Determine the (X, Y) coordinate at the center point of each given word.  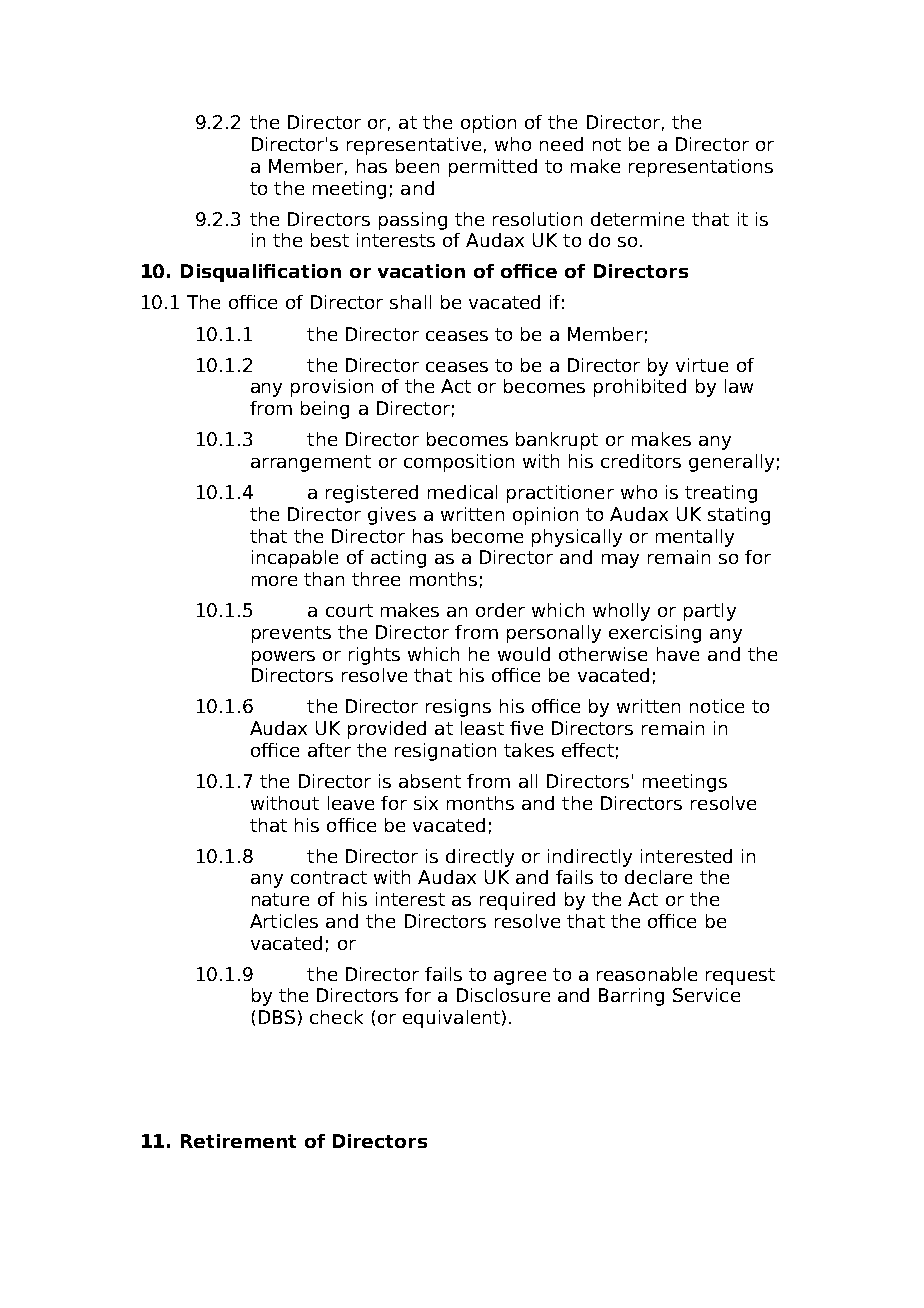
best (330, 240)
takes (529, 750)
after (329, 750)
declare (658, 877)
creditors (641, 461)
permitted (493, 168)
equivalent (451, 1019)
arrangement (311, 463)
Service (706, 995)
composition (459, 463)
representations (701, 168)
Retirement (238, 1141)
